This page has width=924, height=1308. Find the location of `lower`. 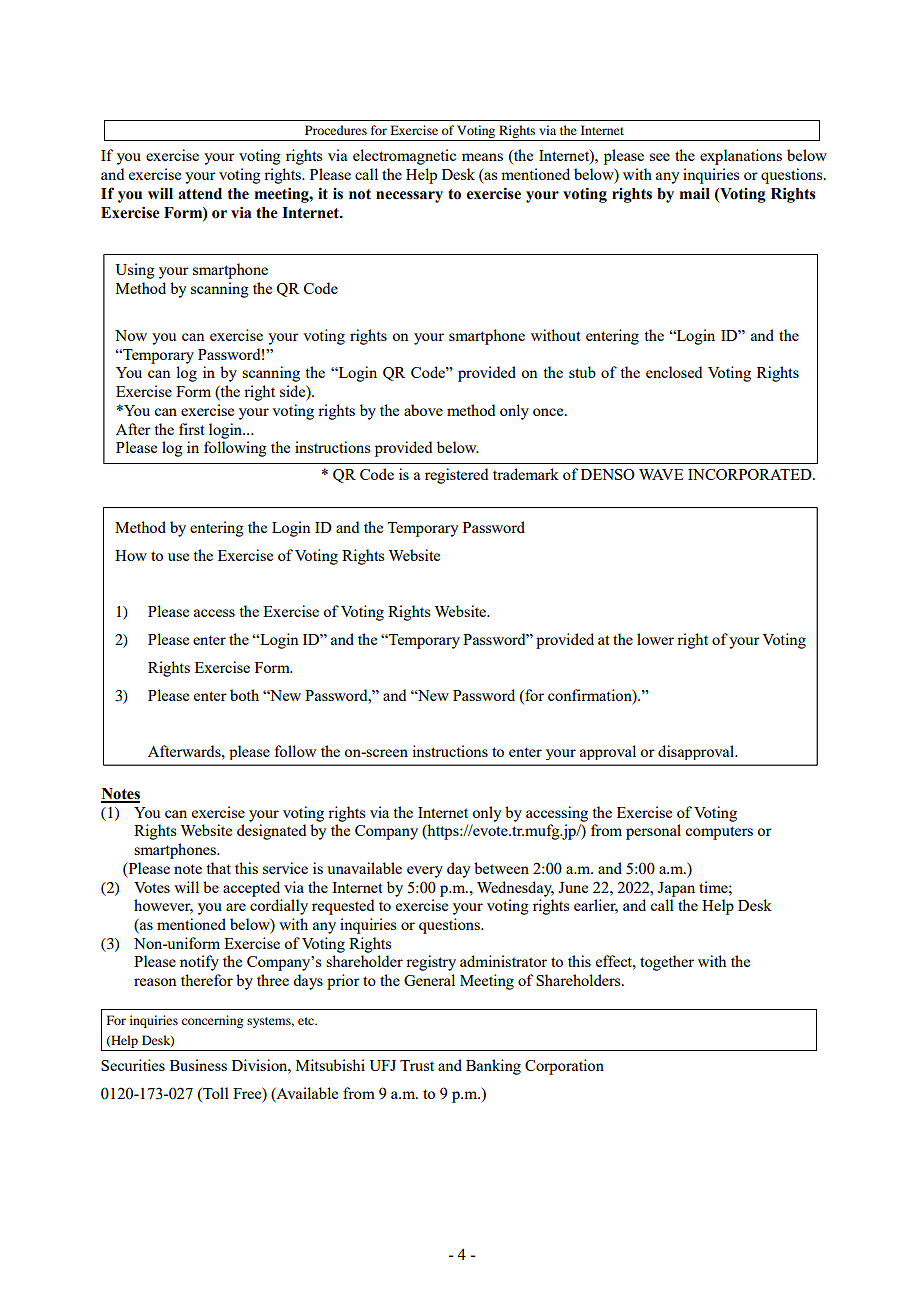

lower is located at coordinates (655, 639).
